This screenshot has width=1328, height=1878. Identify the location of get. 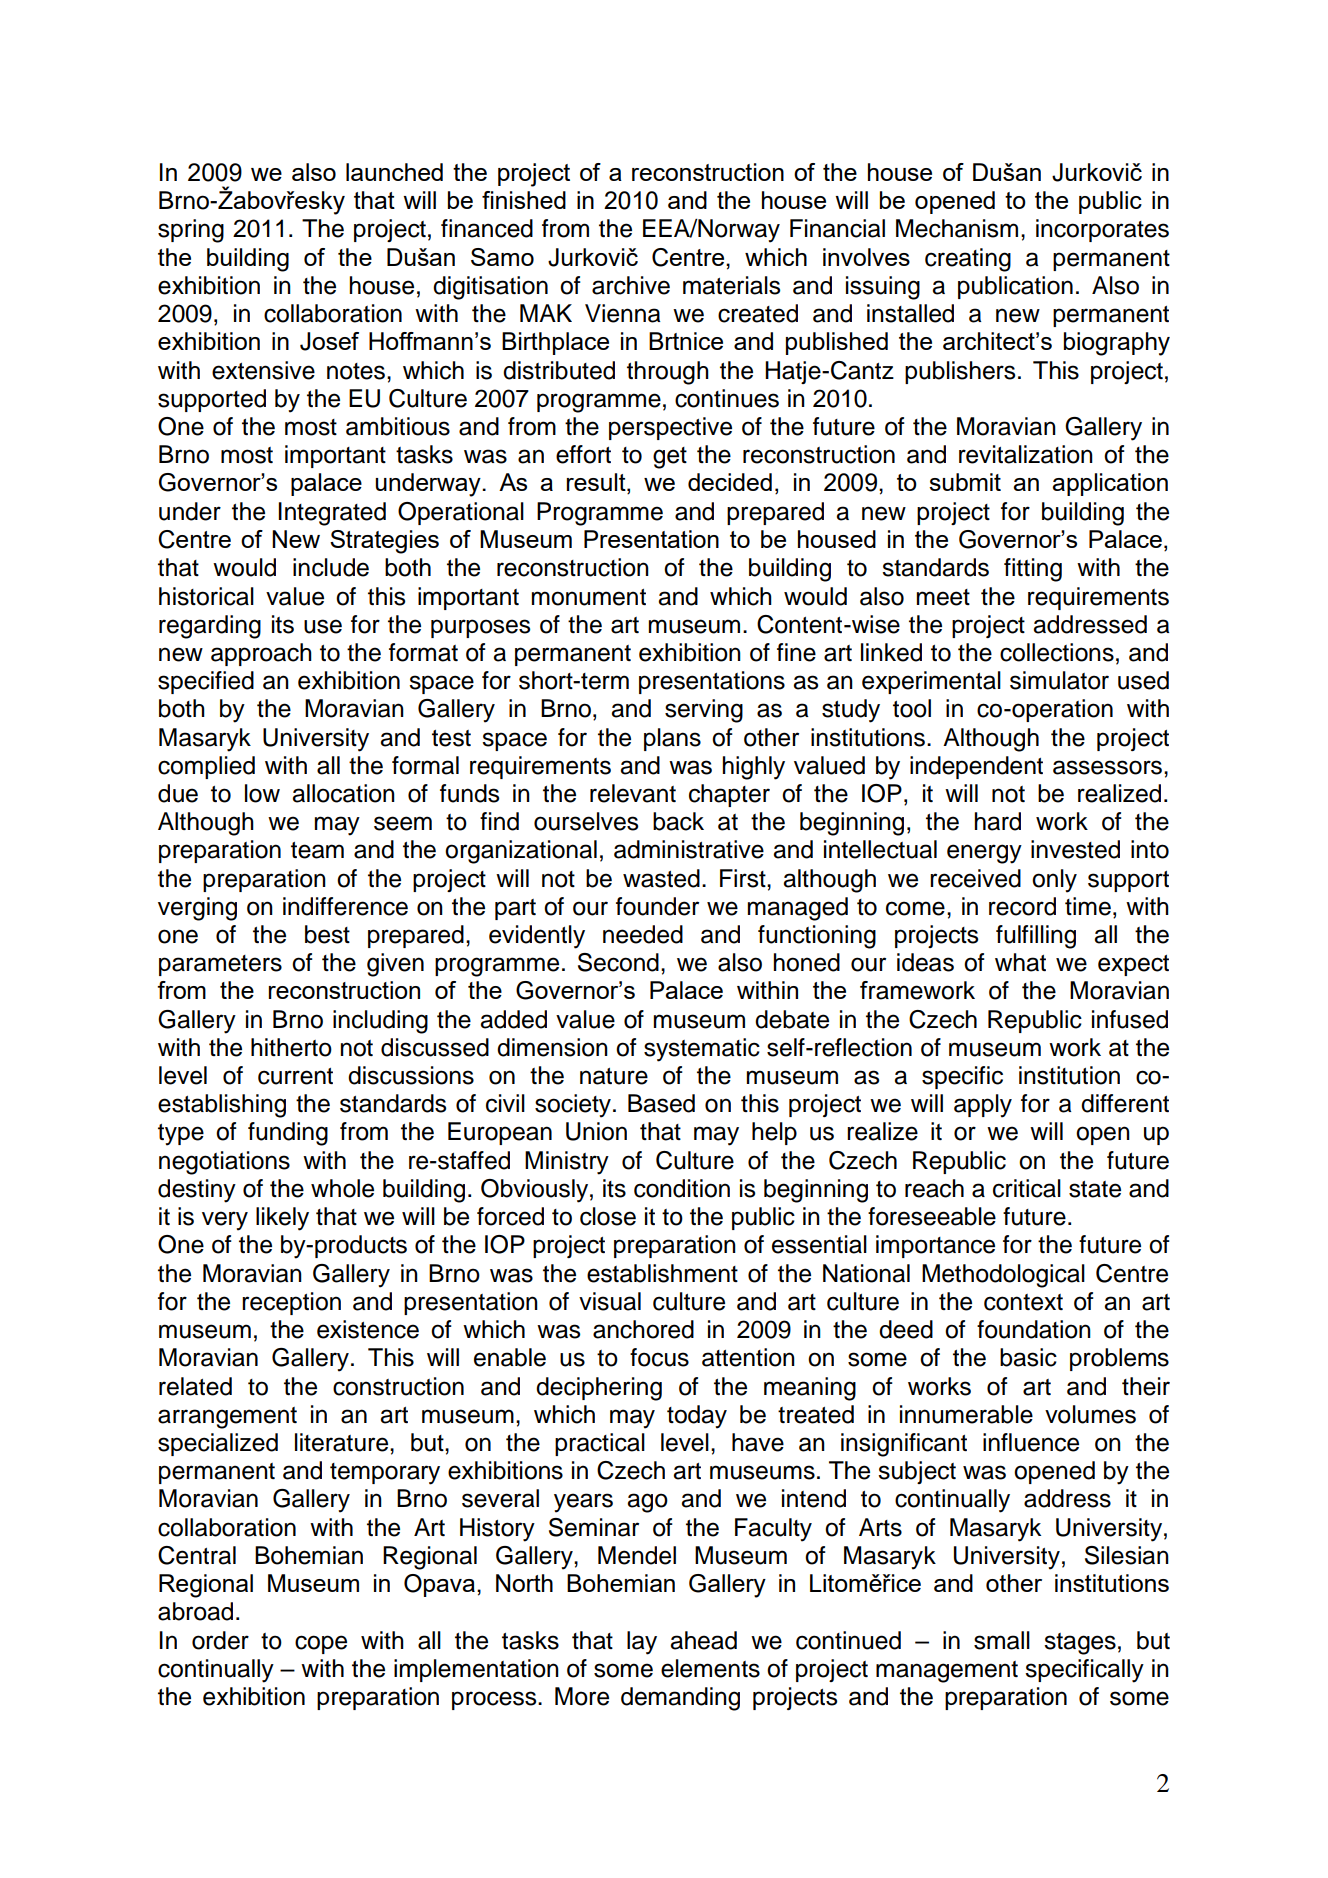
(670, 458).
